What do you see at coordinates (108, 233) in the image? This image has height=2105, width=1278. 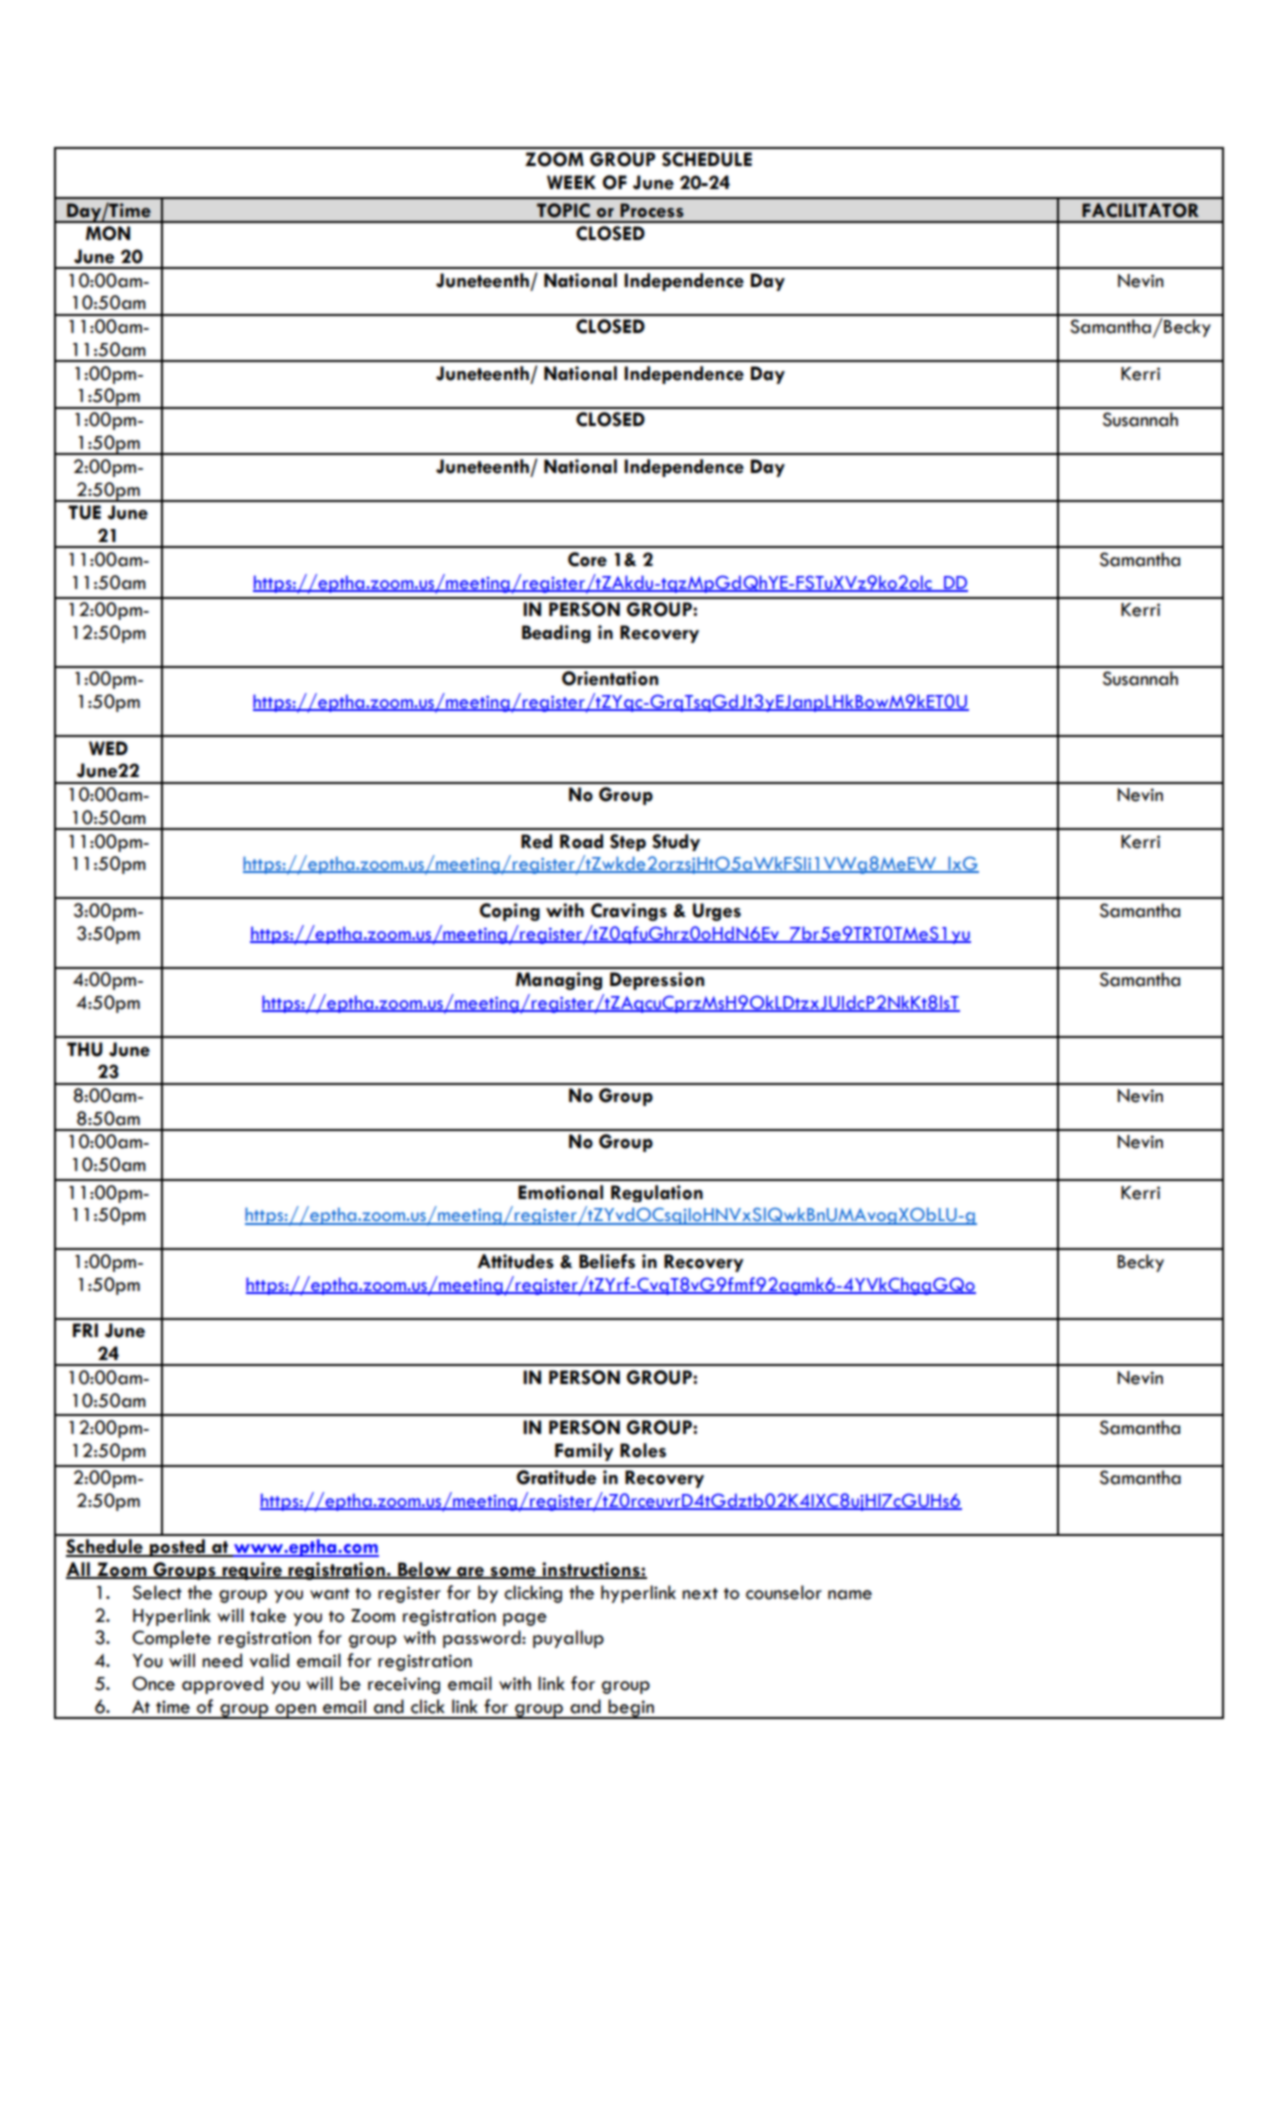 I see `MON` at bounding box center [108, 233].
